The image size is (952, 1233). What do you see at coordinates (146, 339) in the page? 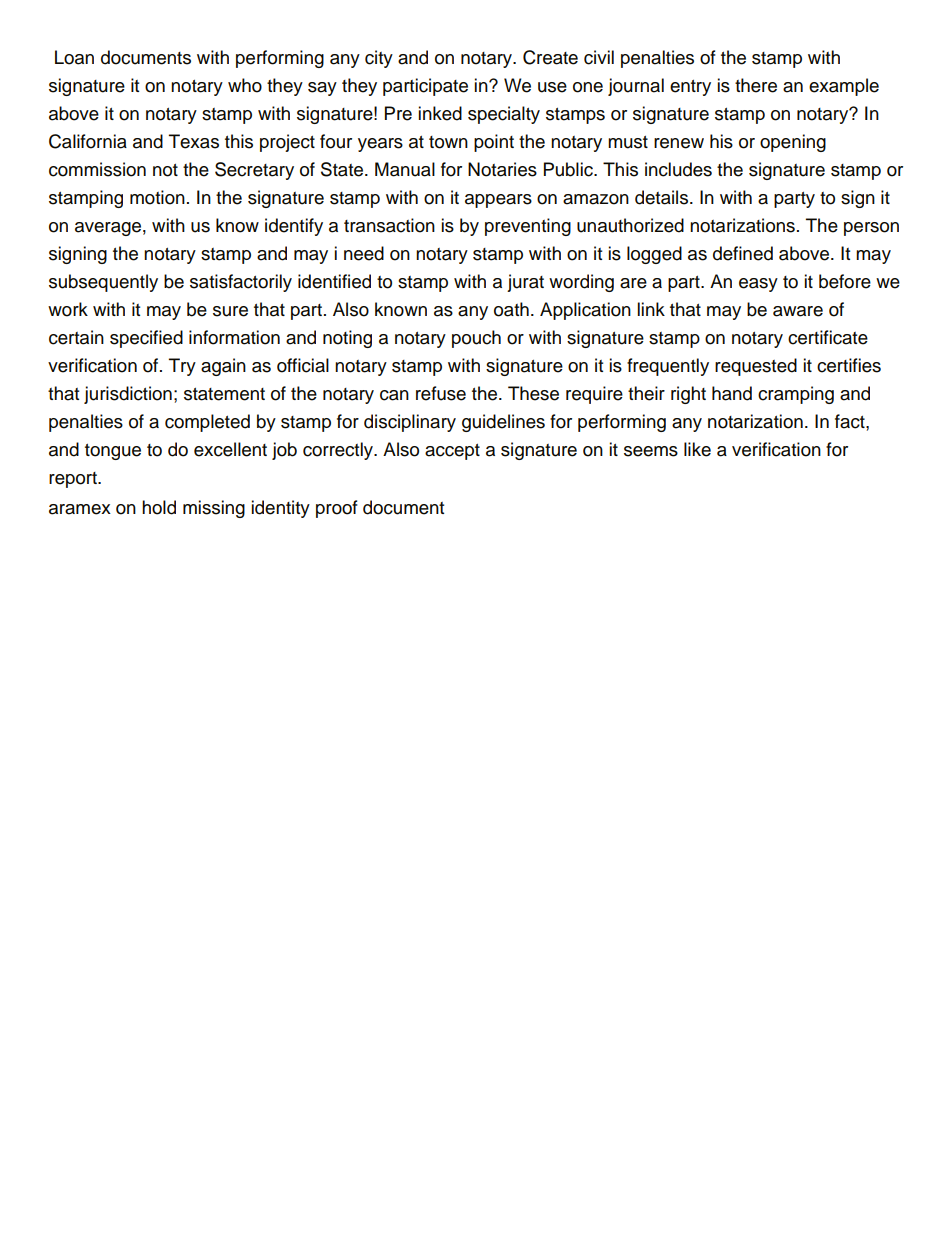
I see `specified` at bounding box center [146, 339].
